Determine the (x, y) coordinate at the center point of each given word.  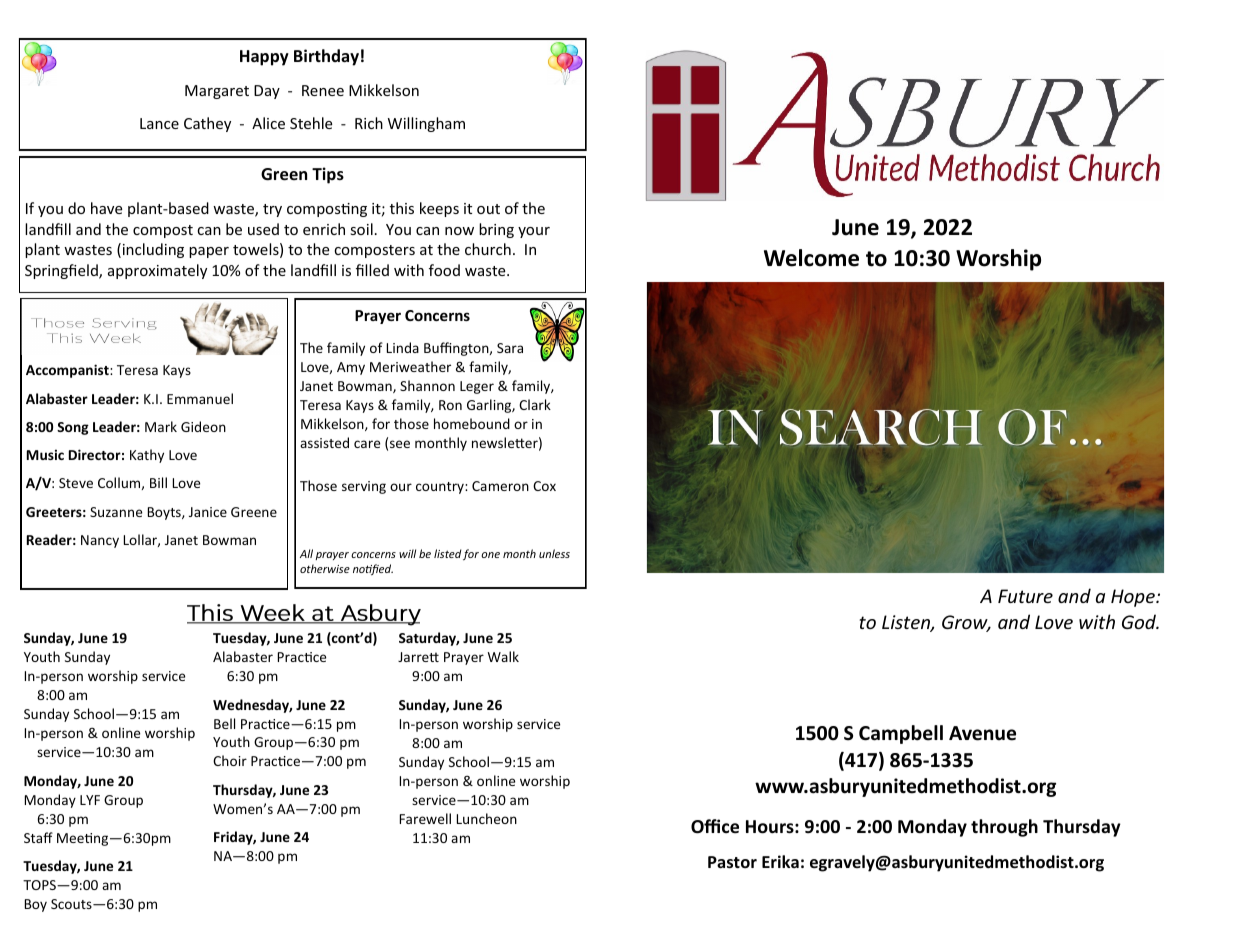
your (534, 232)
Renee (323, 90)
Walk (503, 656)
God (1140, 621)
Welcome (811, 258)
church (488, 249)
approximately (157, 271)
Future (1025, 596)
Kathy (147, 456)
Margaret (217, 92)
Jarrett (418, 657)
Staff (38, 837)
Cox (544, 486)
